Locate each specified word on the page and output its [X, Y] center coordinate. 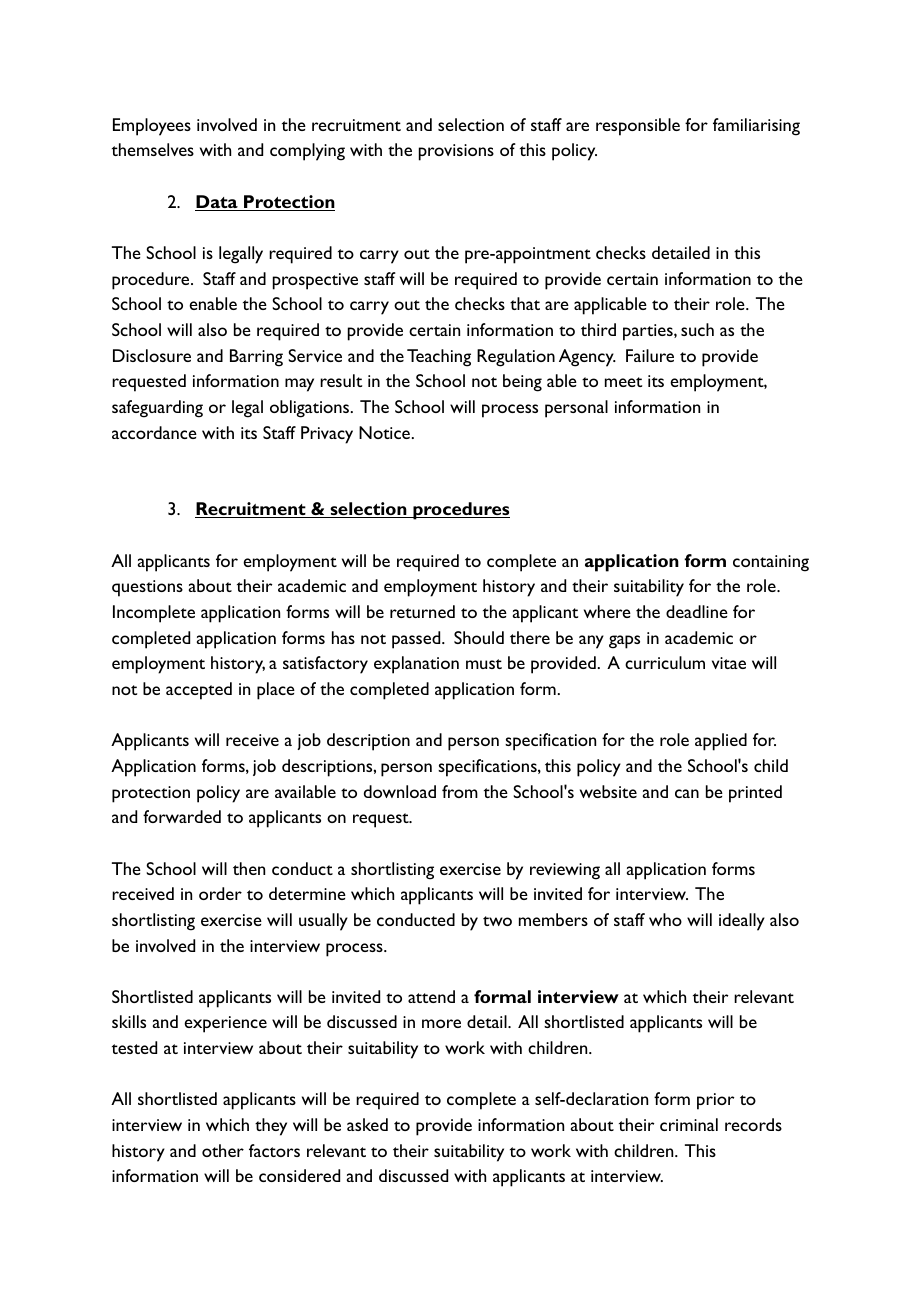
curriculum [665, 662]
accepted [199, 691]
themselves [153, 149]
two [497, 921]
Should [479, 637]
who [665, 919]
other [223, 1150]
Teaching [439, 358]
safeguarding [157, 409]
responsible [638, 127]
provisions [456, 152]
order [220, 893]
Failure [650, 355]
